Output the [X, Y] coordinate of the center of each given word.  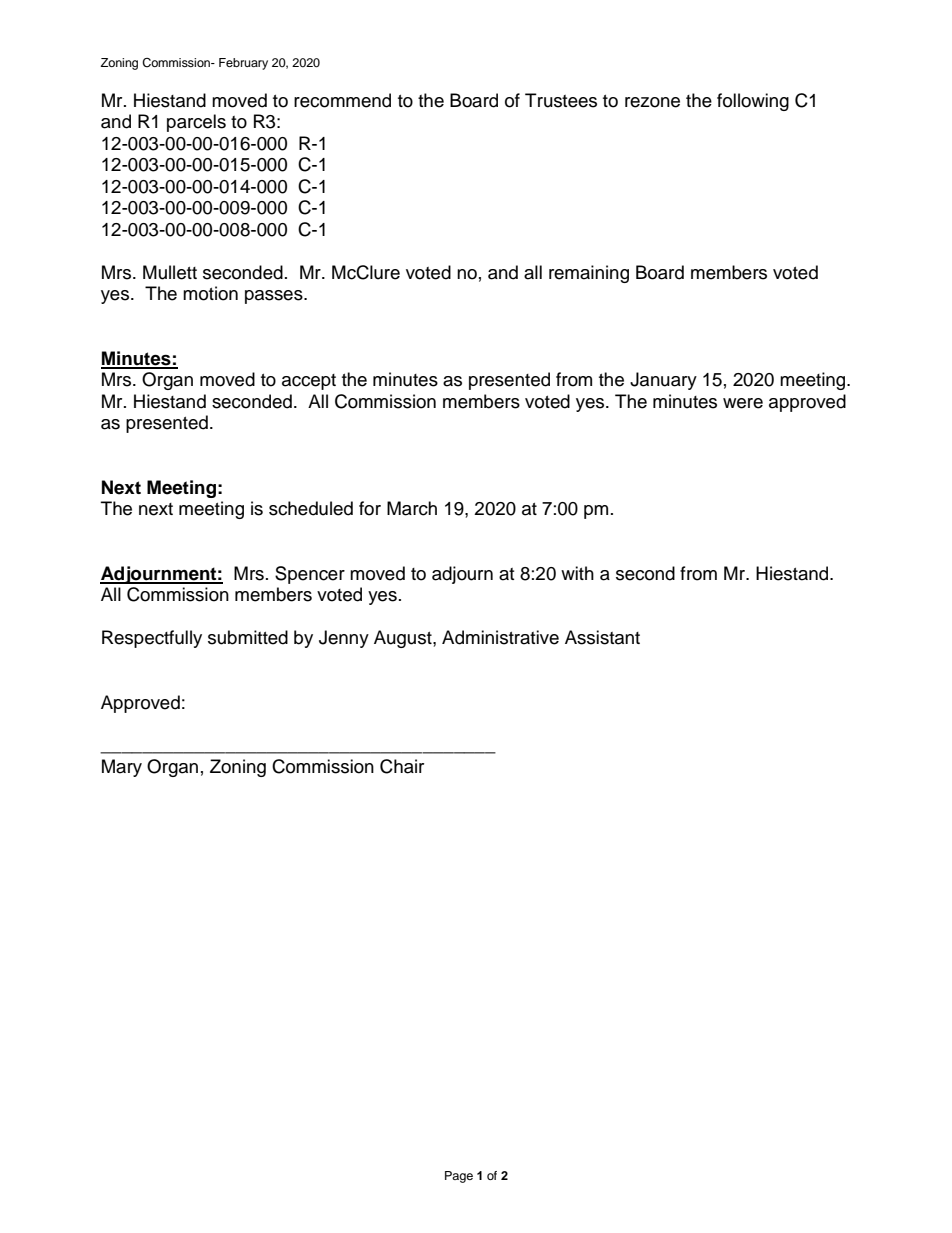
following [753, 102]
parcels [196, 123]
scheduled [311, 508]
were [743, 403]
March [412, 508]
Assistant [602, 637]
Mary [122, 768]
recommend [342, 100]
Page [459, 1177]
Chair [402, 766]
